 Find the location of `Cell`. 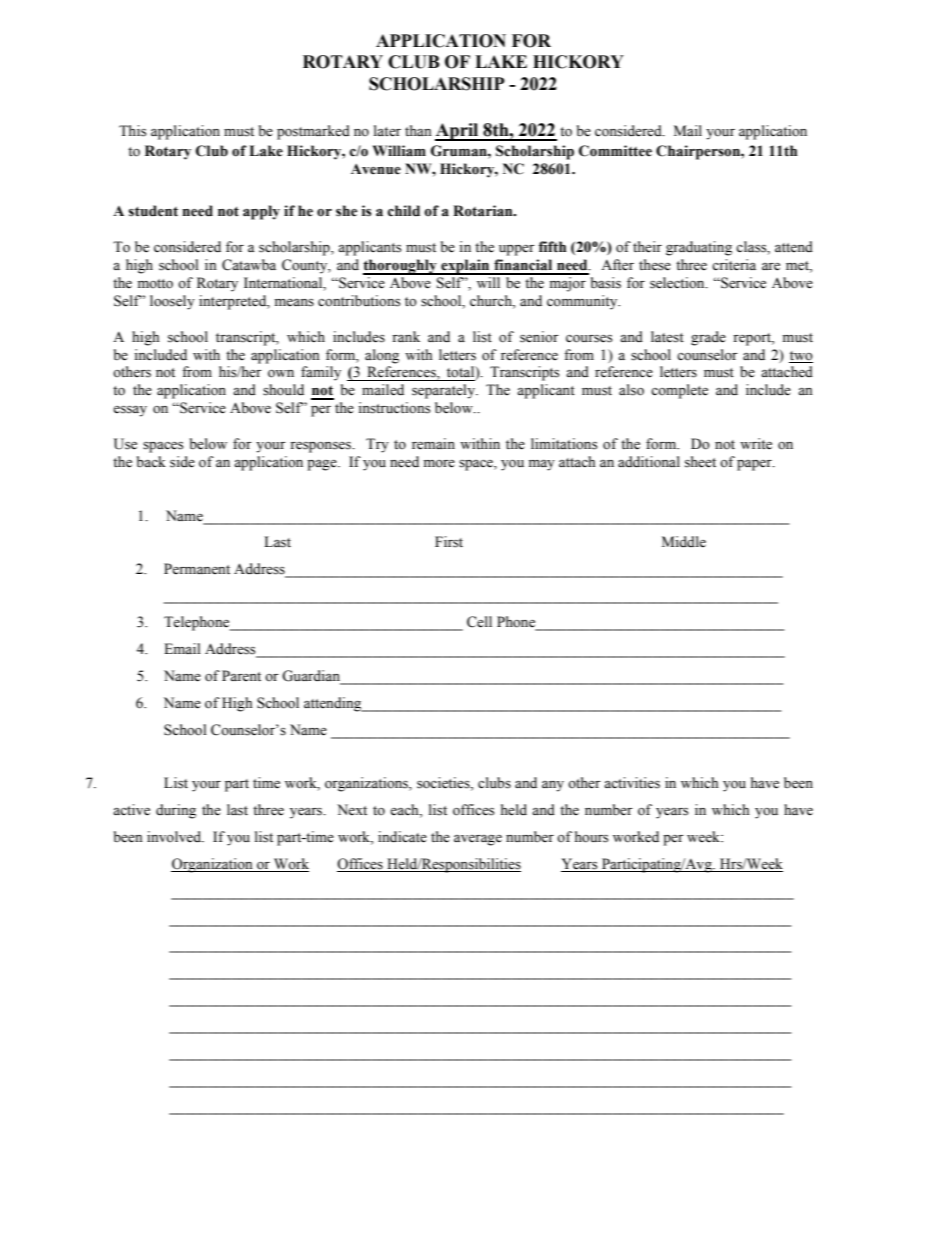

Cell is located at coordinates (479, 622).
